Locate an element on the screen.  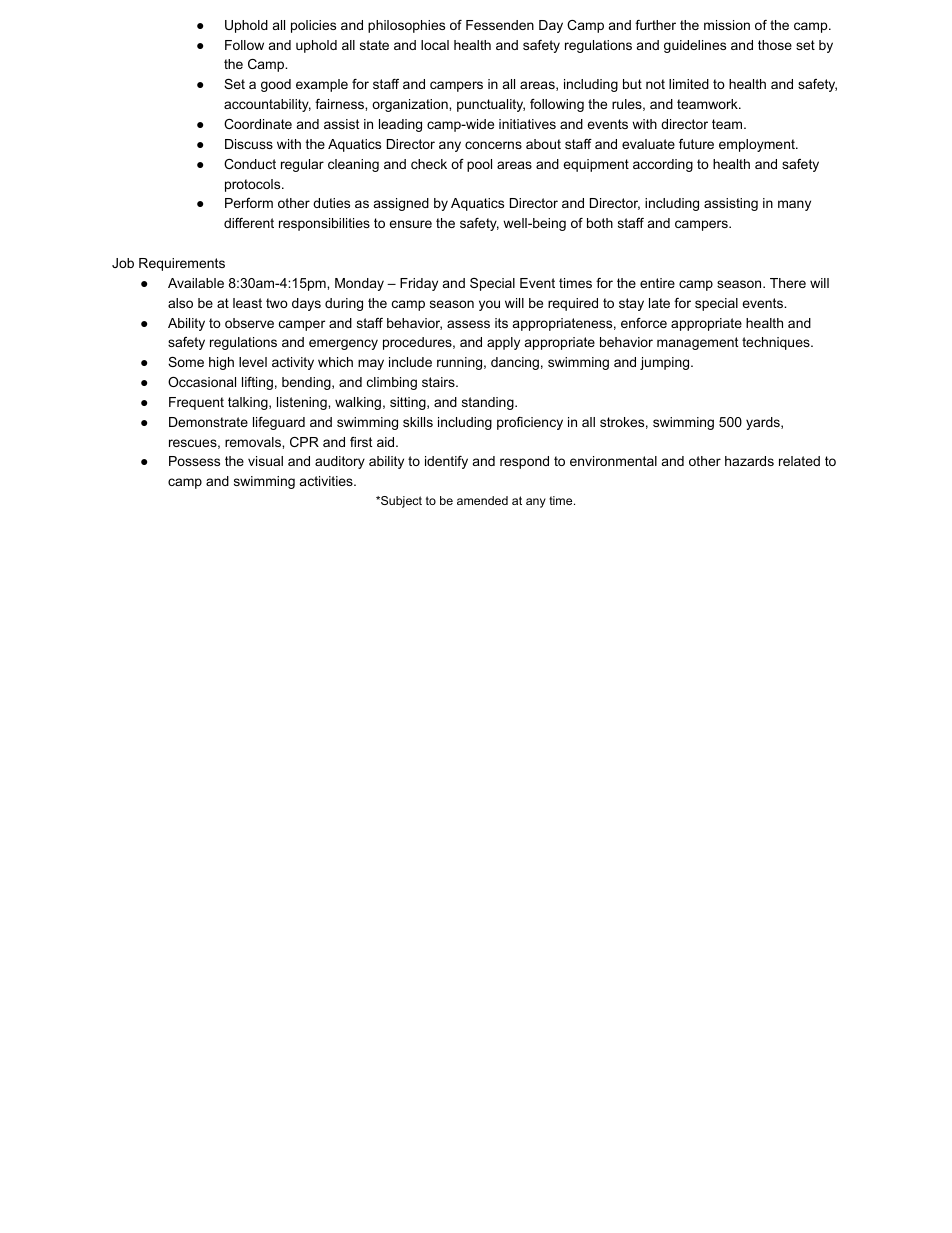
stairs is located at coordinates (439, 382).
